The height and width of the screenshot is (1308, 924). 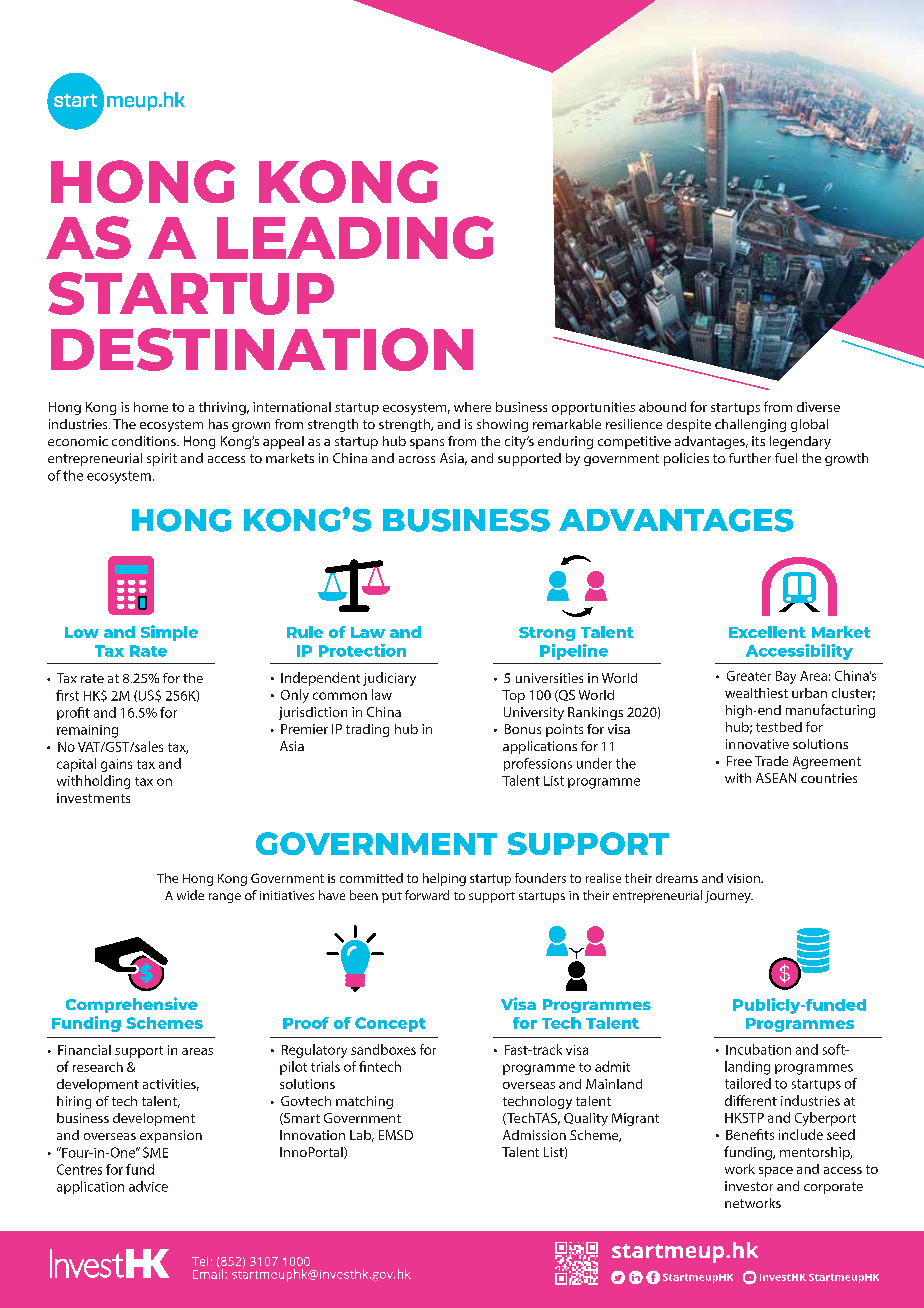 What do you see at coordinates (756, 693) in the screenshot?
I see `wealthiest` at bounding box center [756, 693].
